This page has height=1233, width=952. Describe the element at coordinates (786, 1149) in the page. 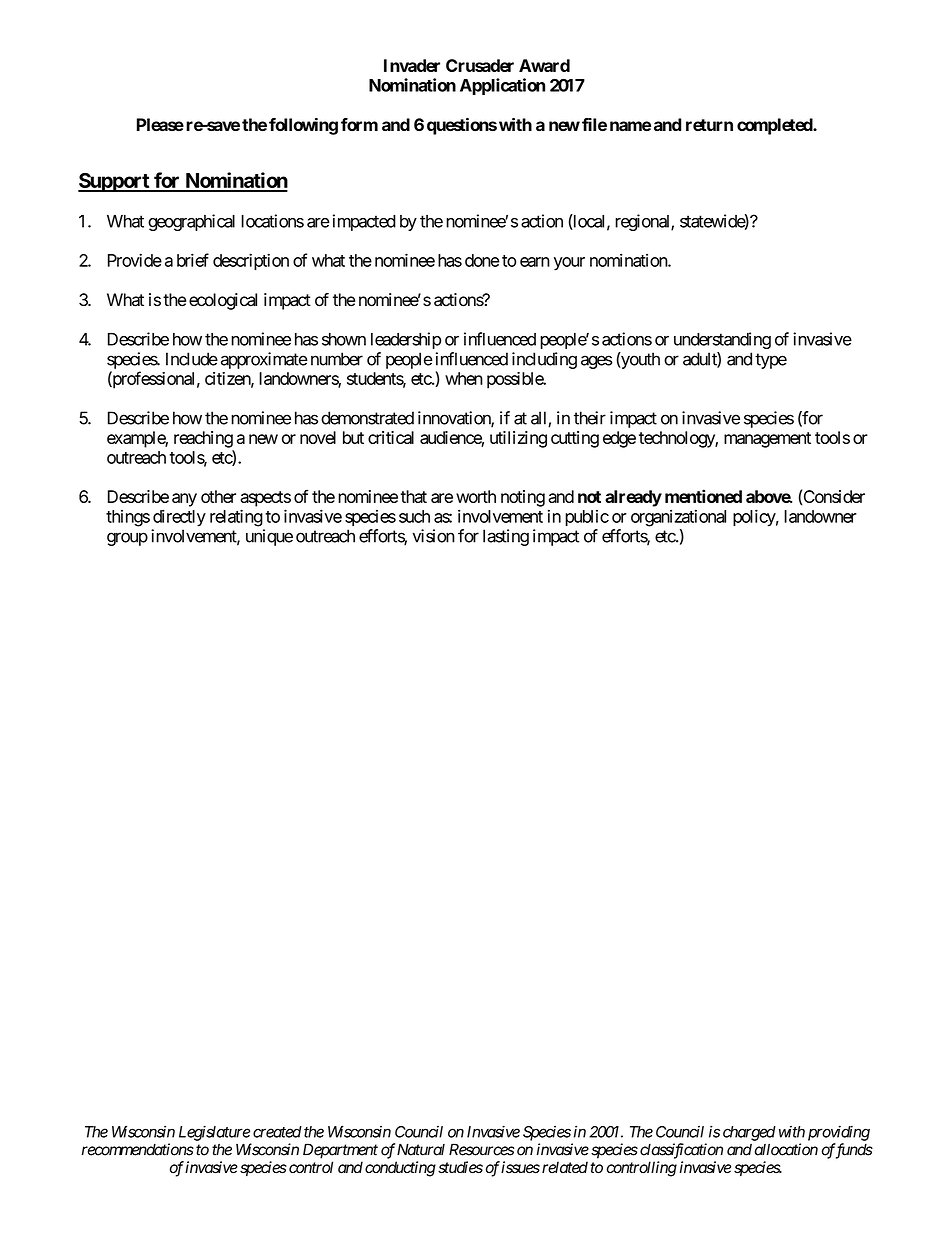

I see `allocation` at that location.
